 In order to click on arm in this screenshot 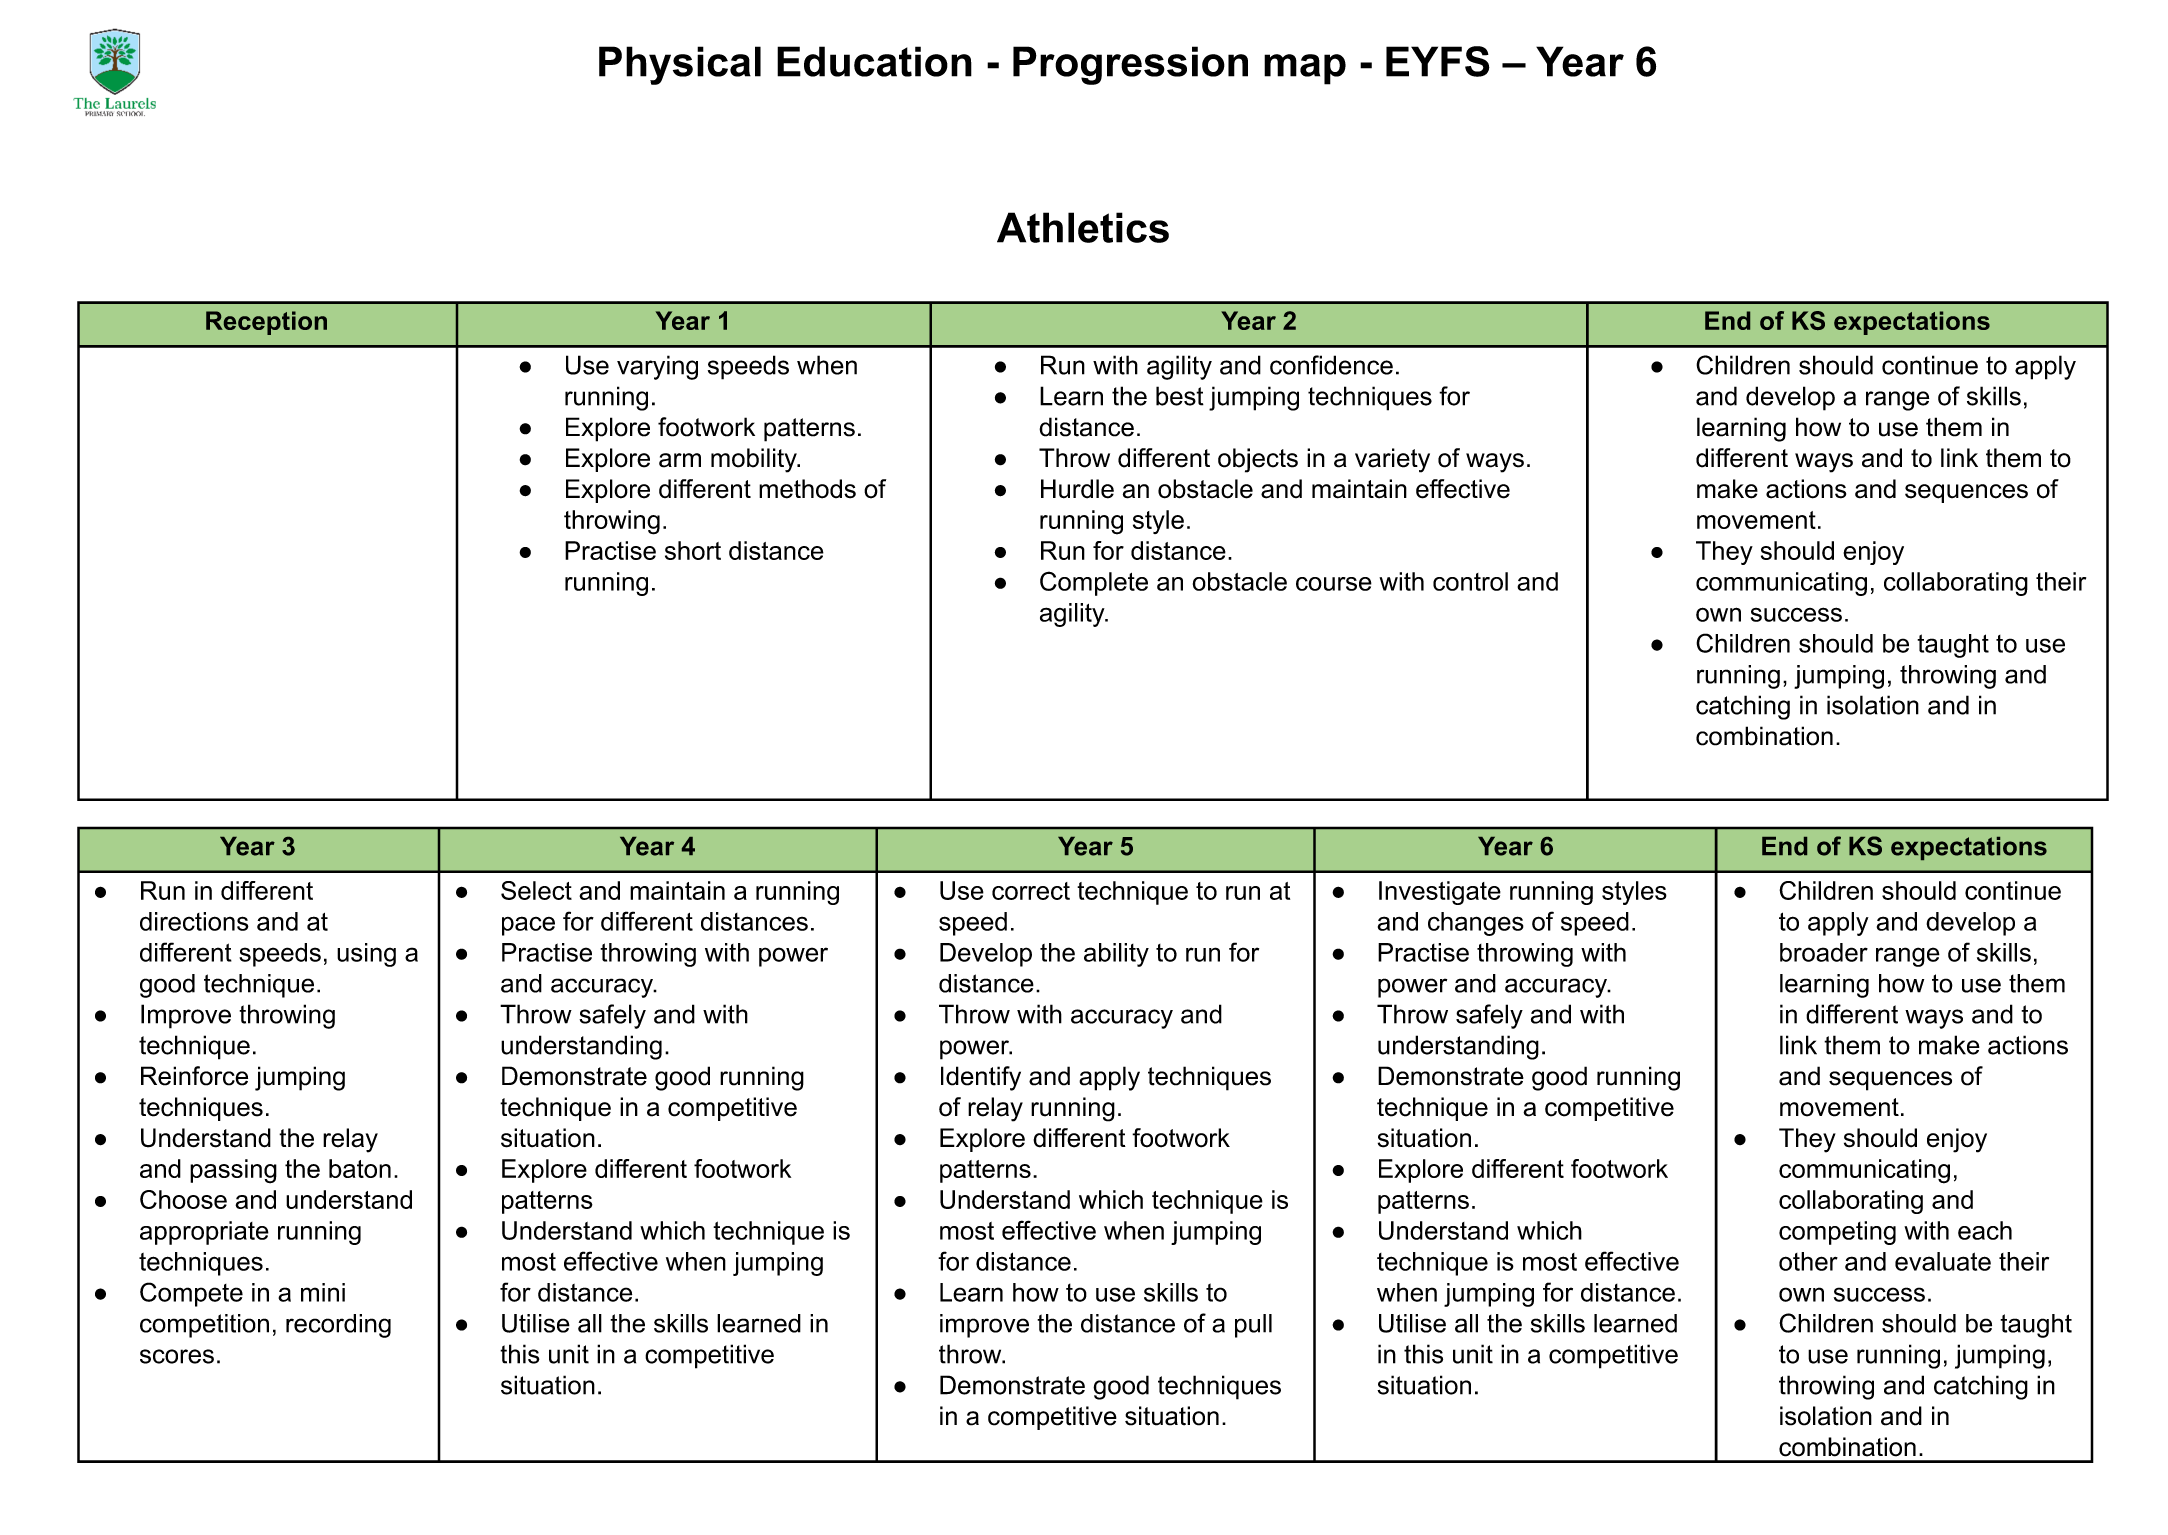, I will do `click(680, 460)`.
